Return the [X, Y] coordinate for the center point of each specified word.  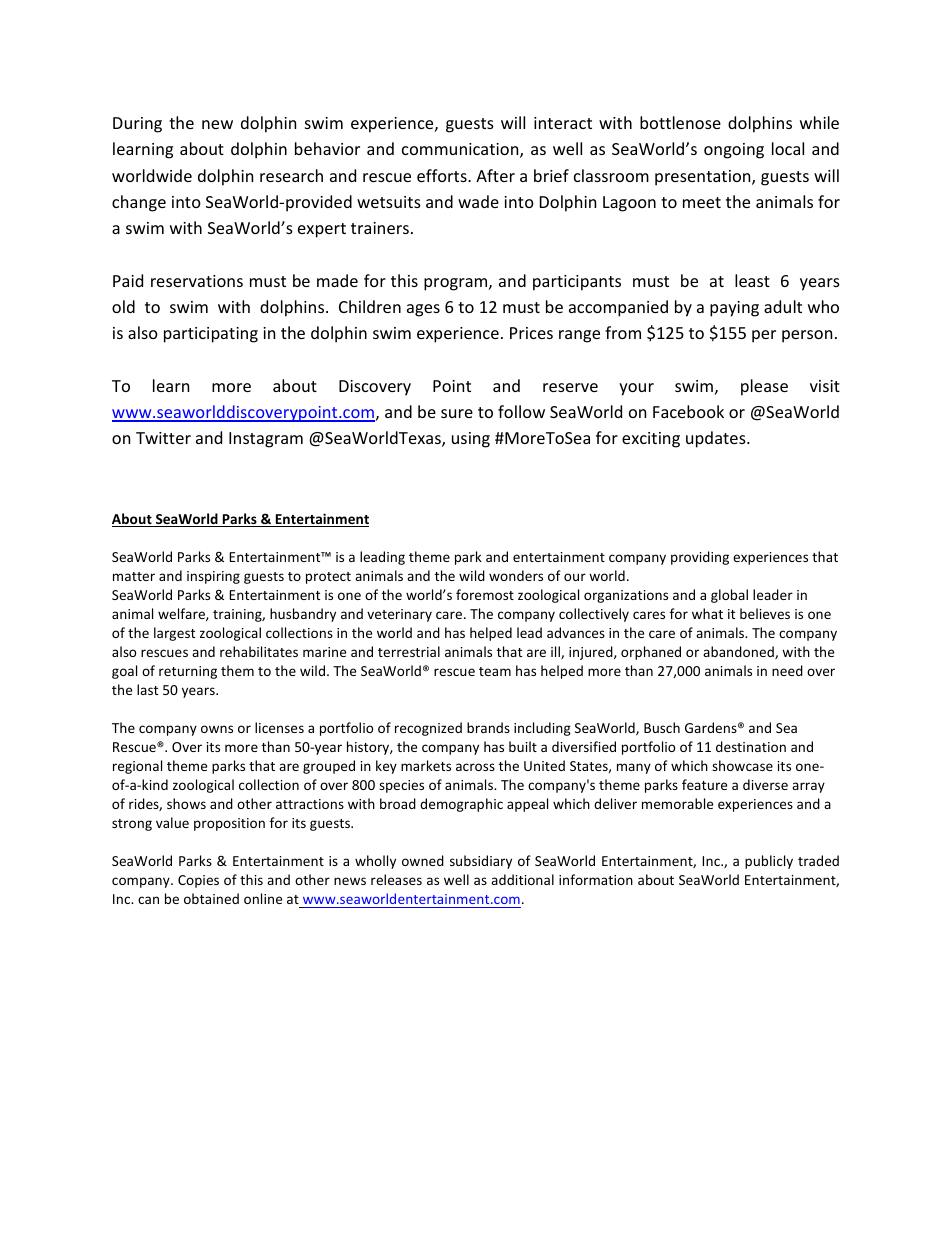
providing [700, 558]
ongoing [734, 151]
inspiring [213, 577]
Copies [198, 881]
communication [461, 150]
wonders [516, 575]
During [137, 125]
